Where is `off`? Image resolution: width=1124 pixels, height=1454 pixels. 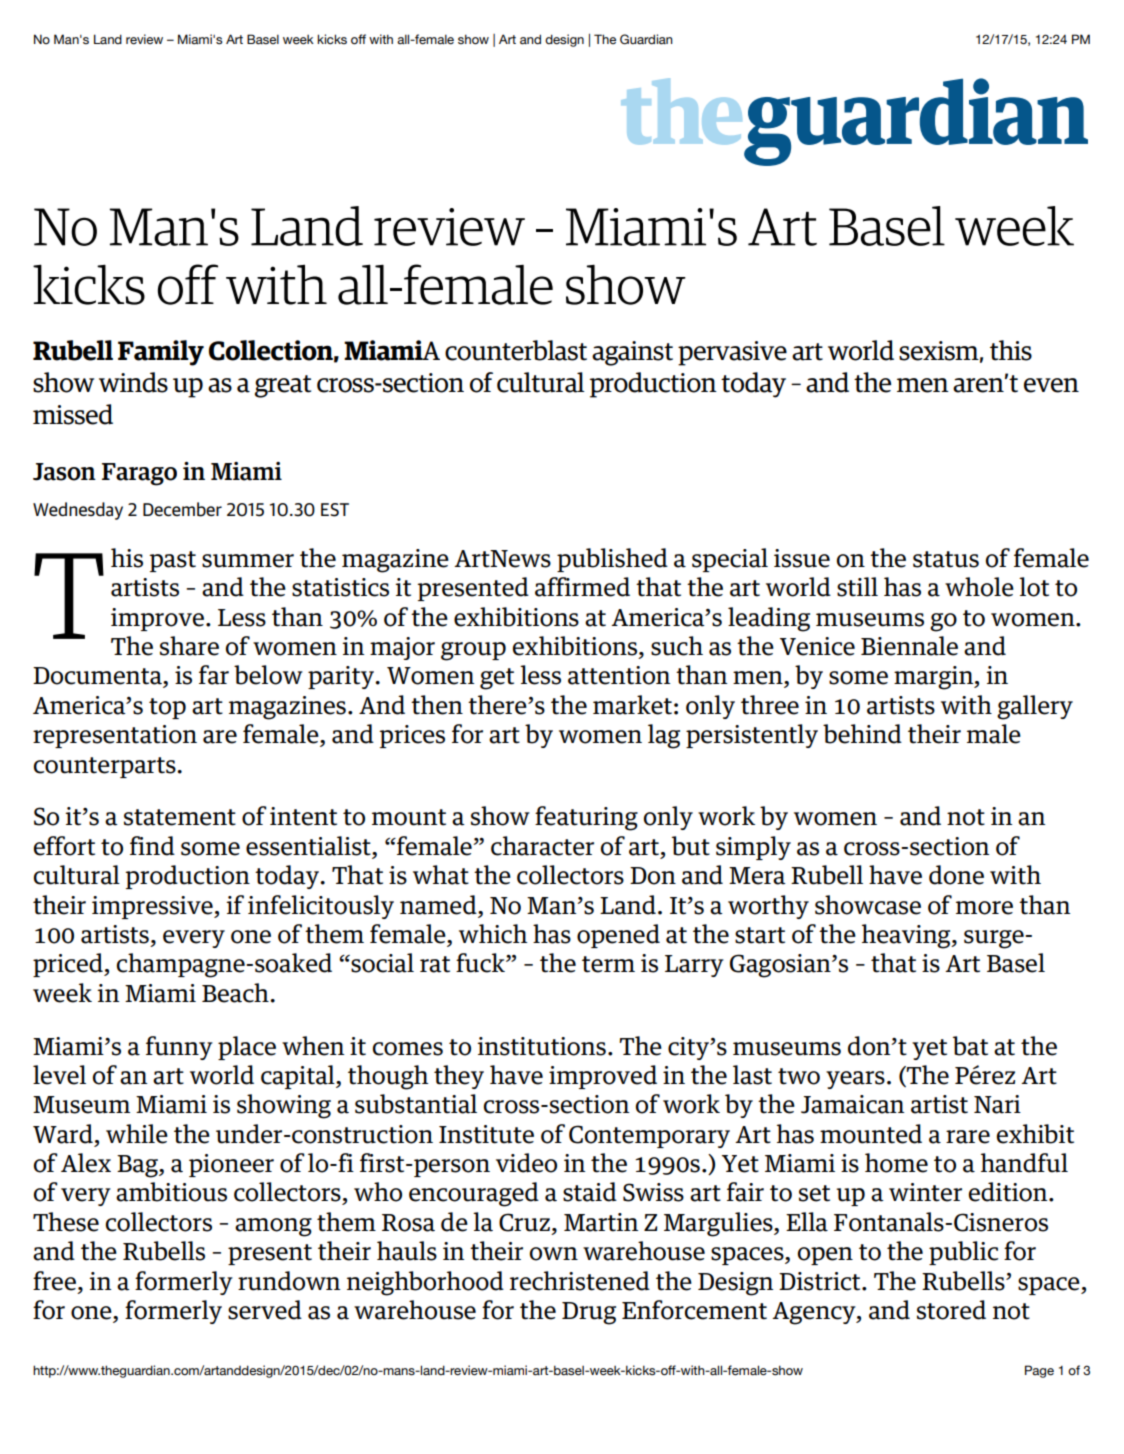
off is located at coordinates (188, 284).
